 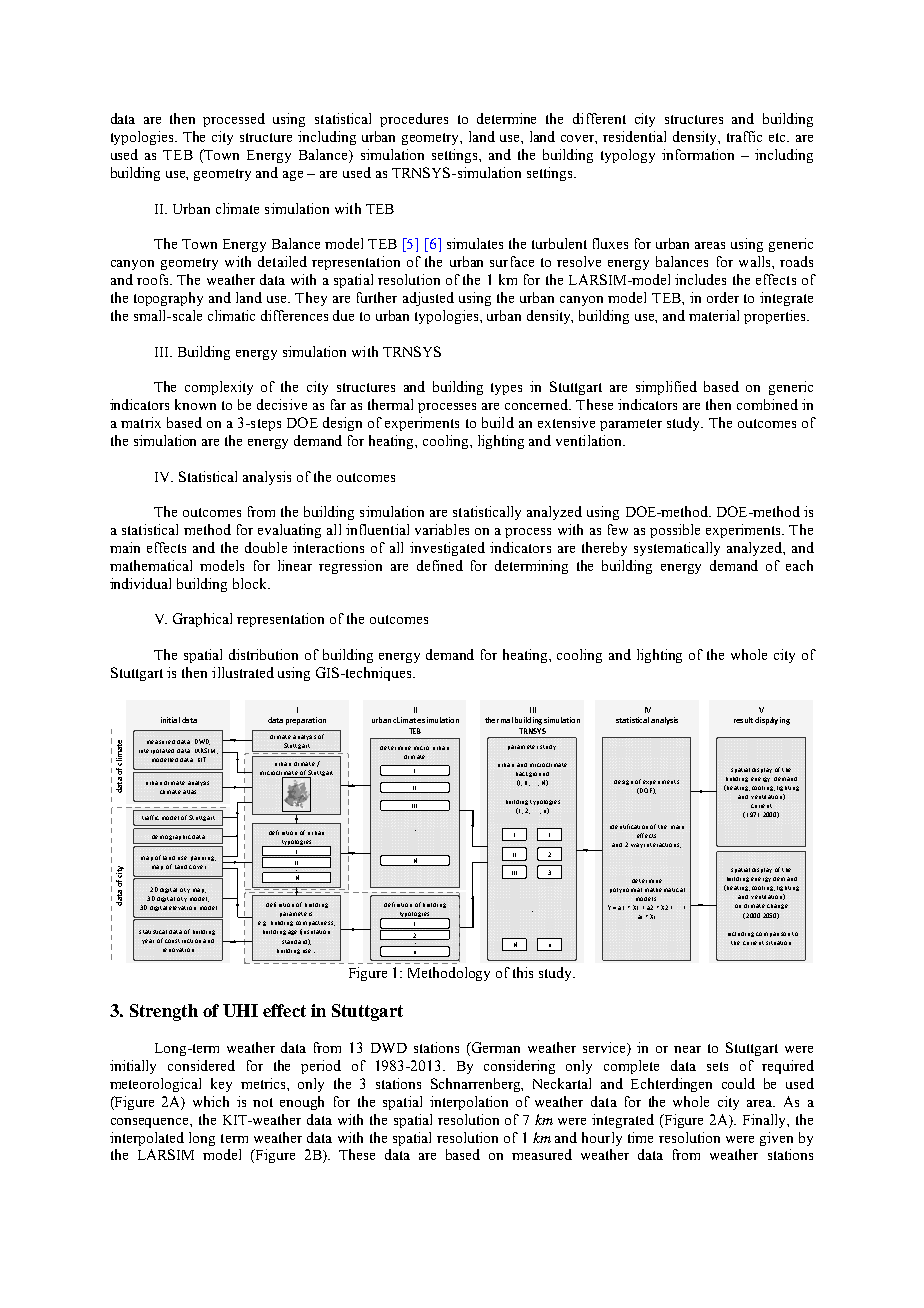 I want to click on procedures, so click(x=414, y=120).
